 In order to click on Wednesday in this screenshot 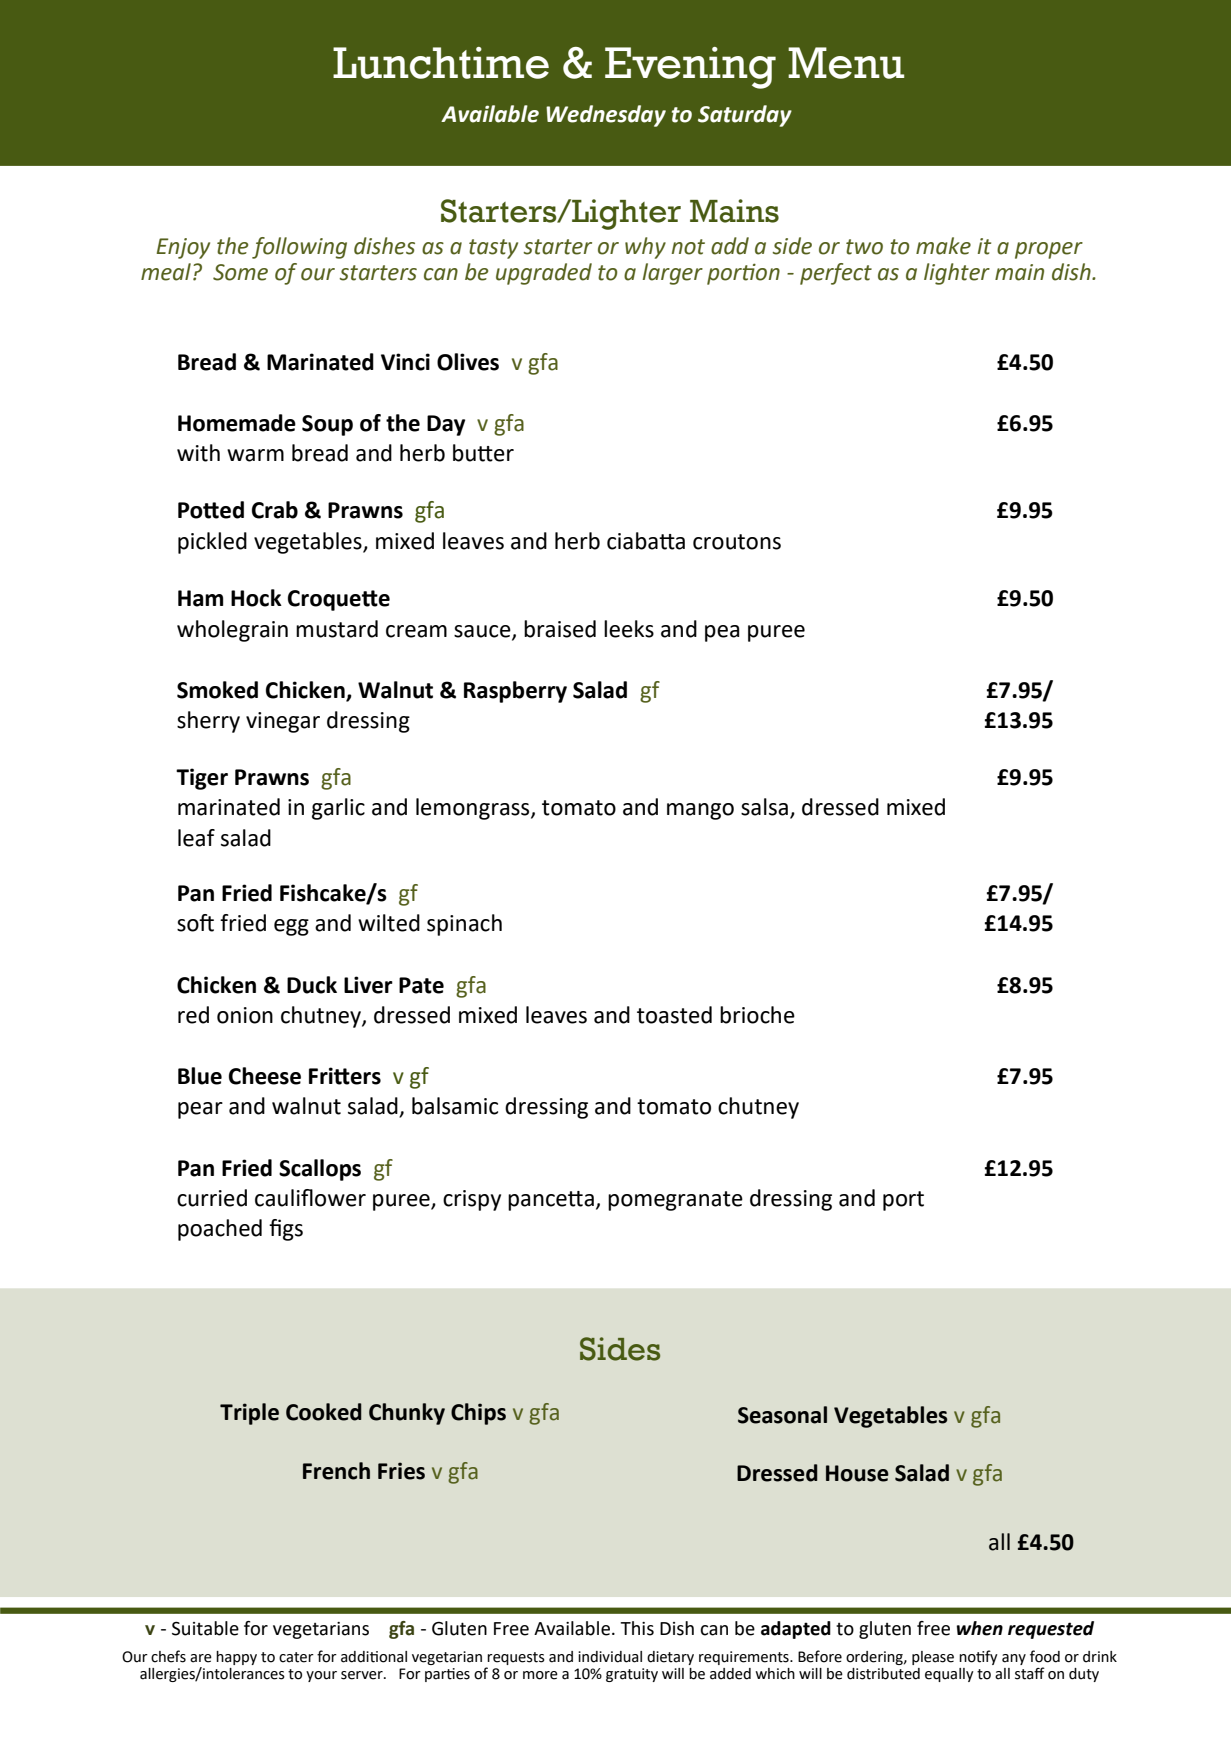, I will do `click(606, 116)`.
